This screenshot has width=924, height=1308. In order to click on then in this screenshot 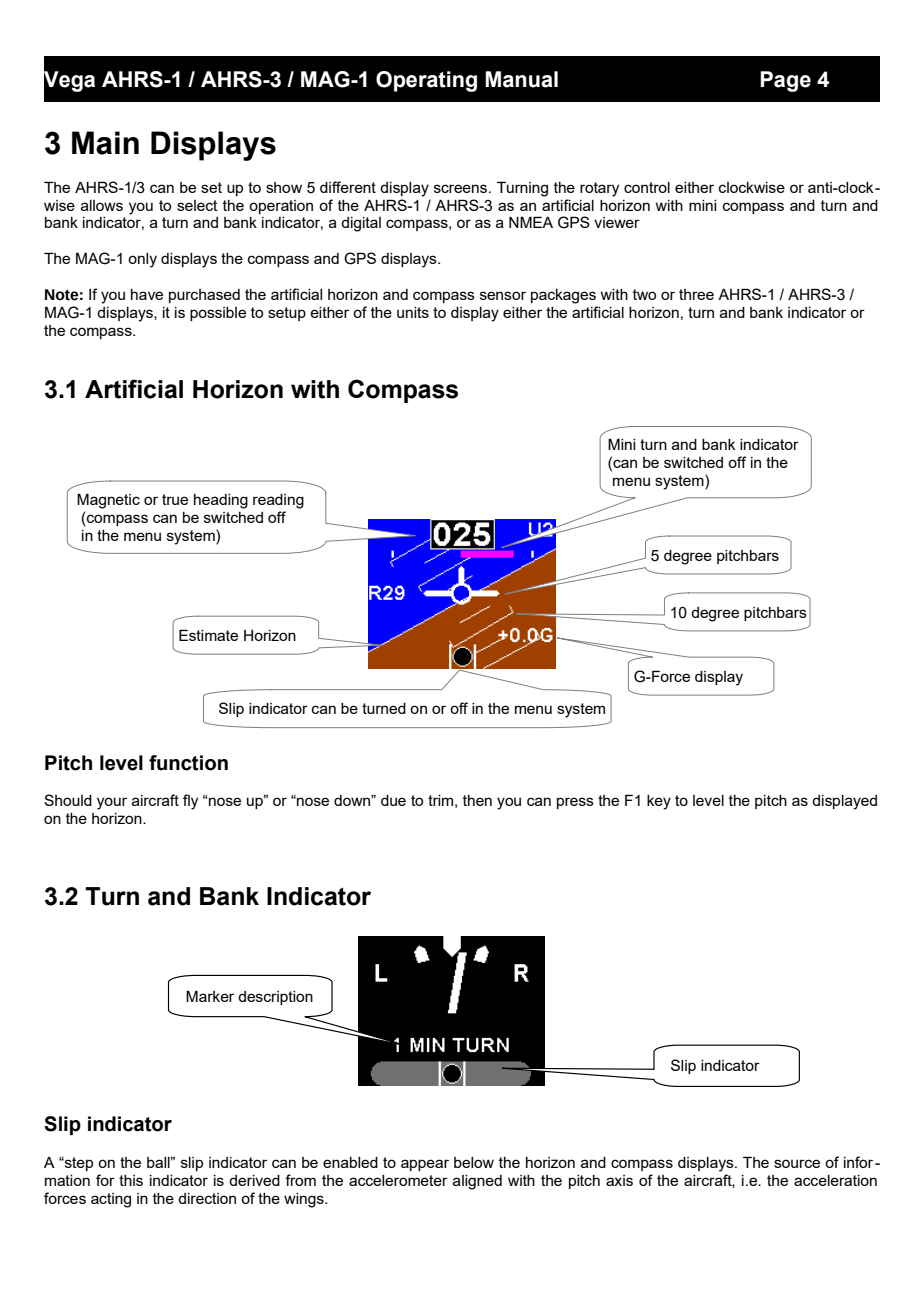, I will do `click(477, 800)`.
